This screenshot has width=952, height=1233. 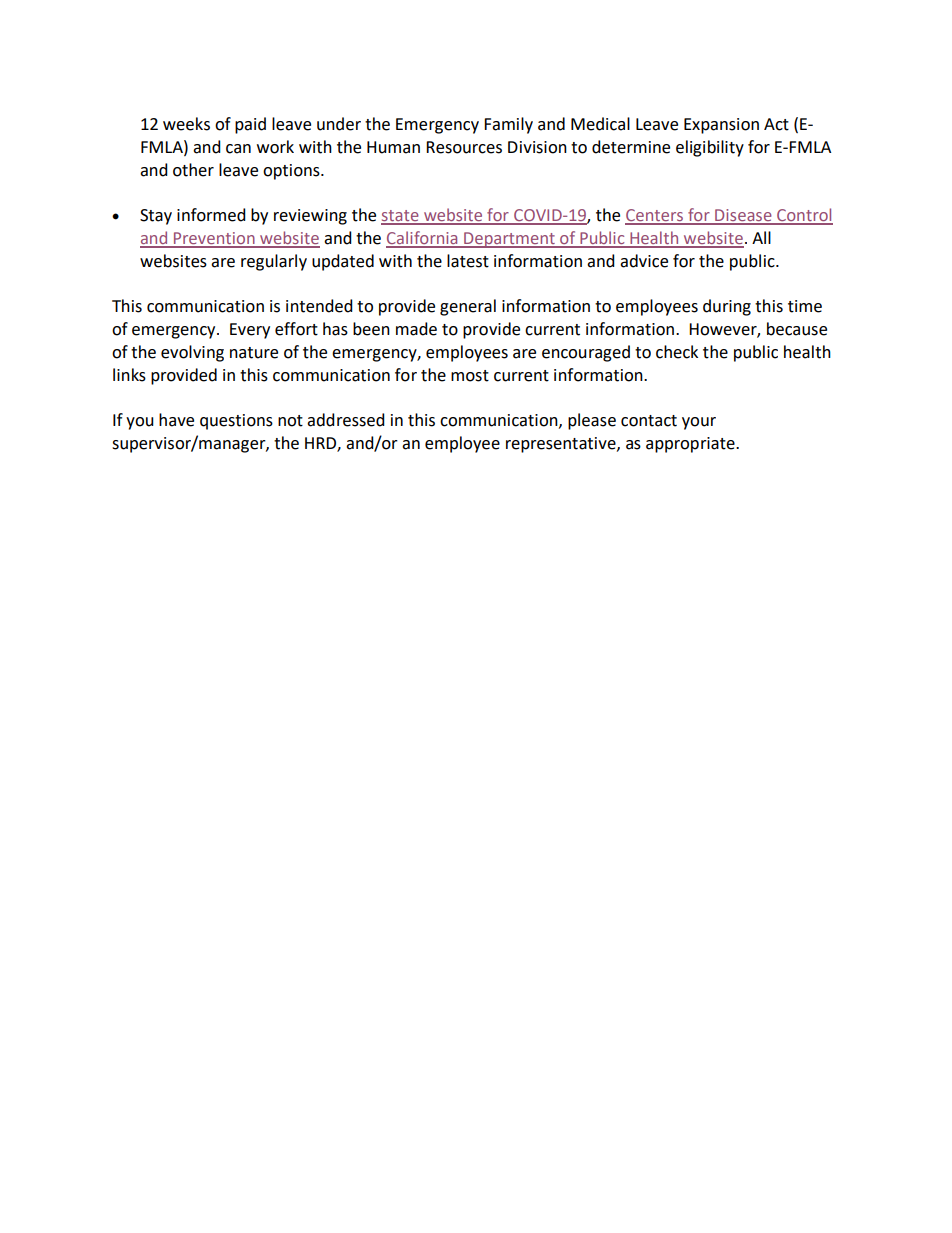 What do you see at coordinates (562, 445) in the screenshot?
I see `representative` at bounding box center [562, 445].
